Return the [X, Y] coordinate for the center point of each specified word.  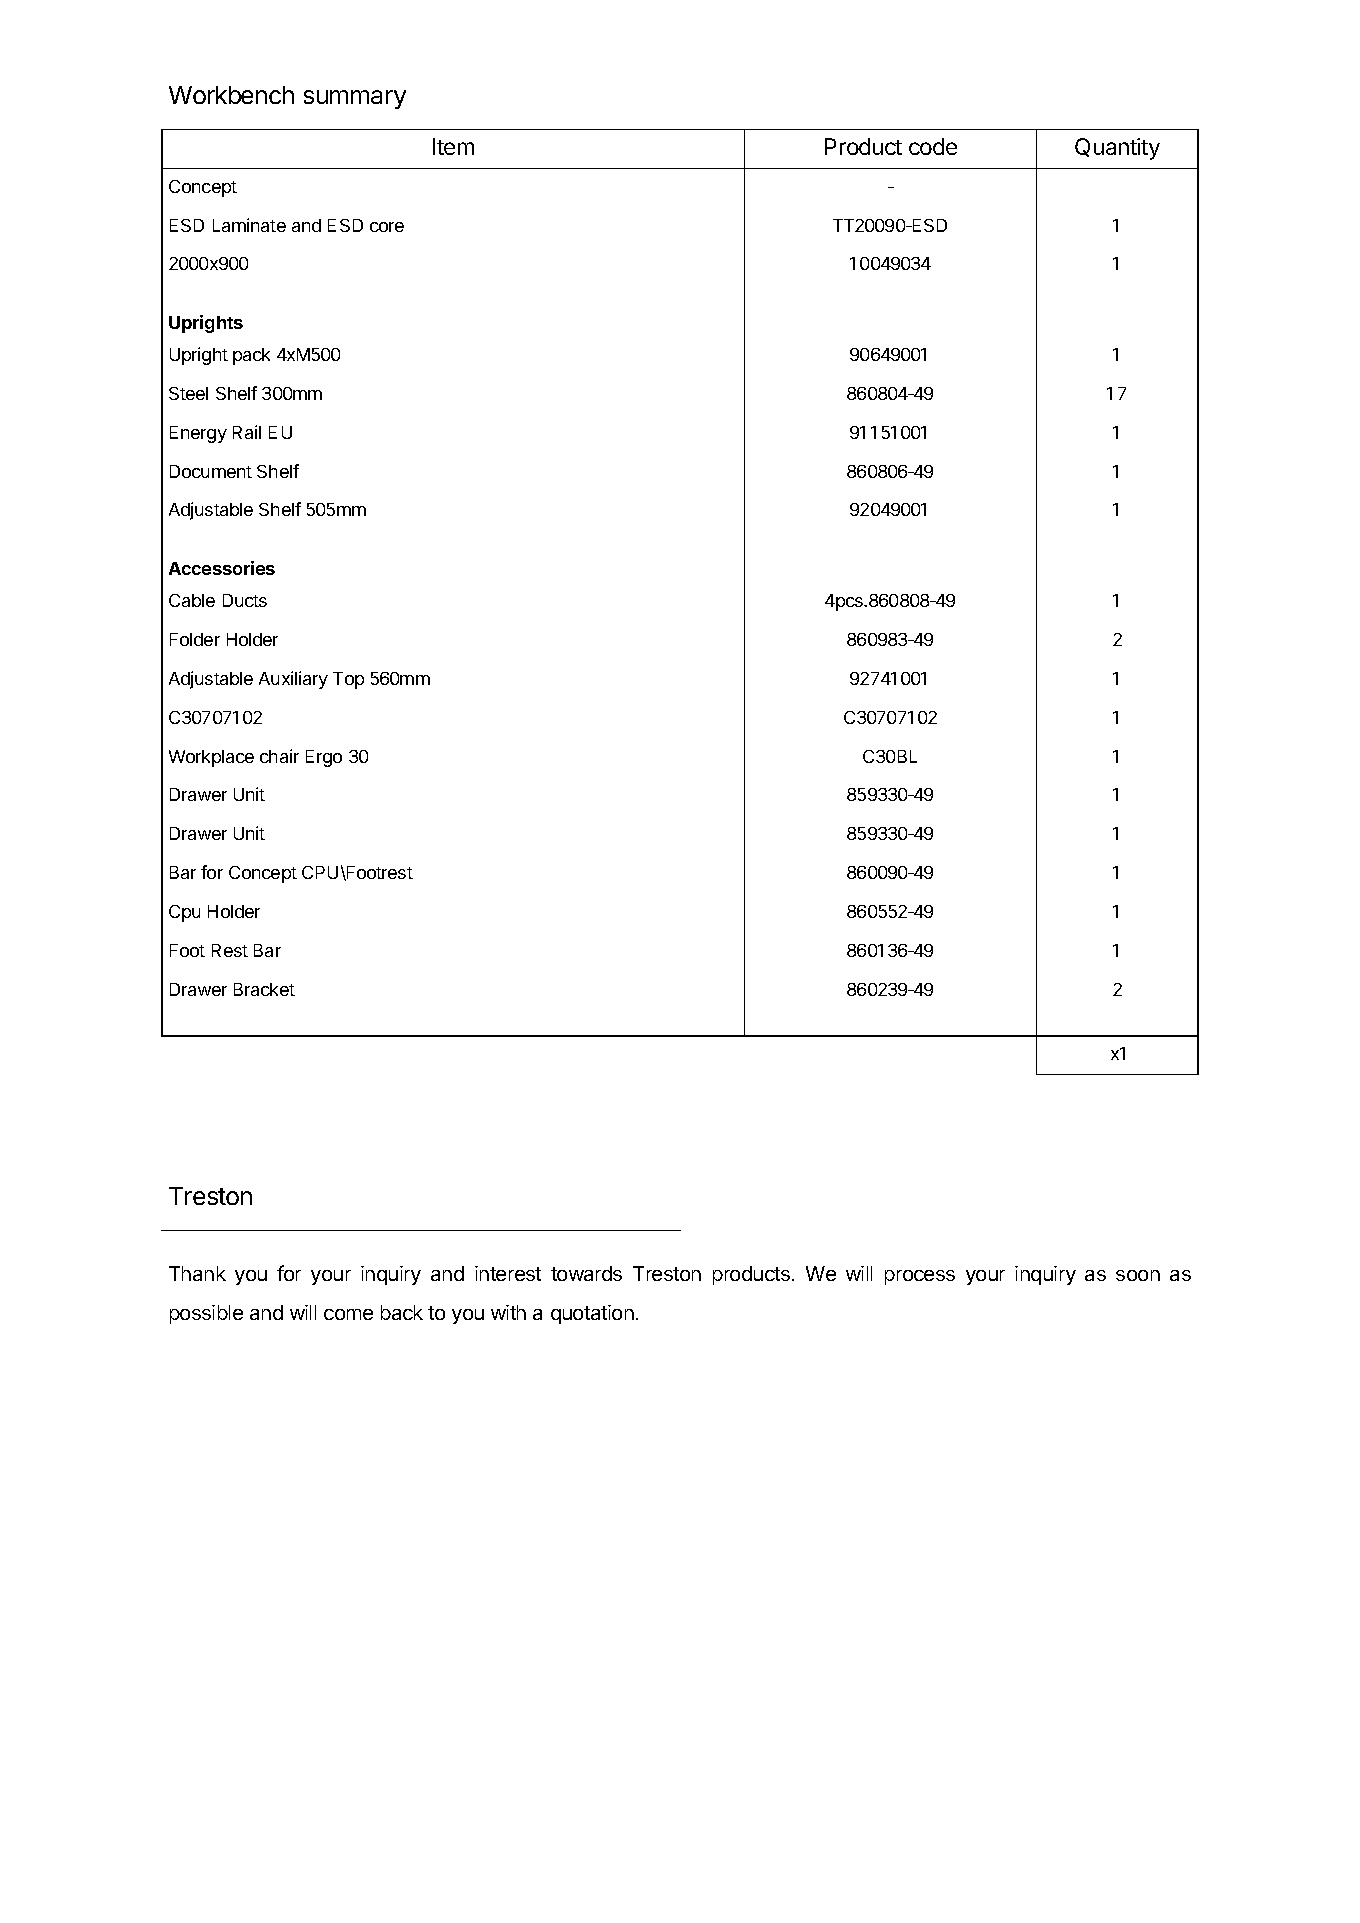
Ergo [324, 758]
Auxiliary [293, 680]
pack [251, 356]
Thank [197, 1273]
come [348, 1314]
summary [355, 99]
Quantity [1117, 149]
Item [453, 146]
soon [1138, 1275]
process [920, 1277]
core [387, 227]
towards [586, 1273]
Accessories [222, 568]
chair [279, 756]
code [933, 146]
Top [348, 680]
